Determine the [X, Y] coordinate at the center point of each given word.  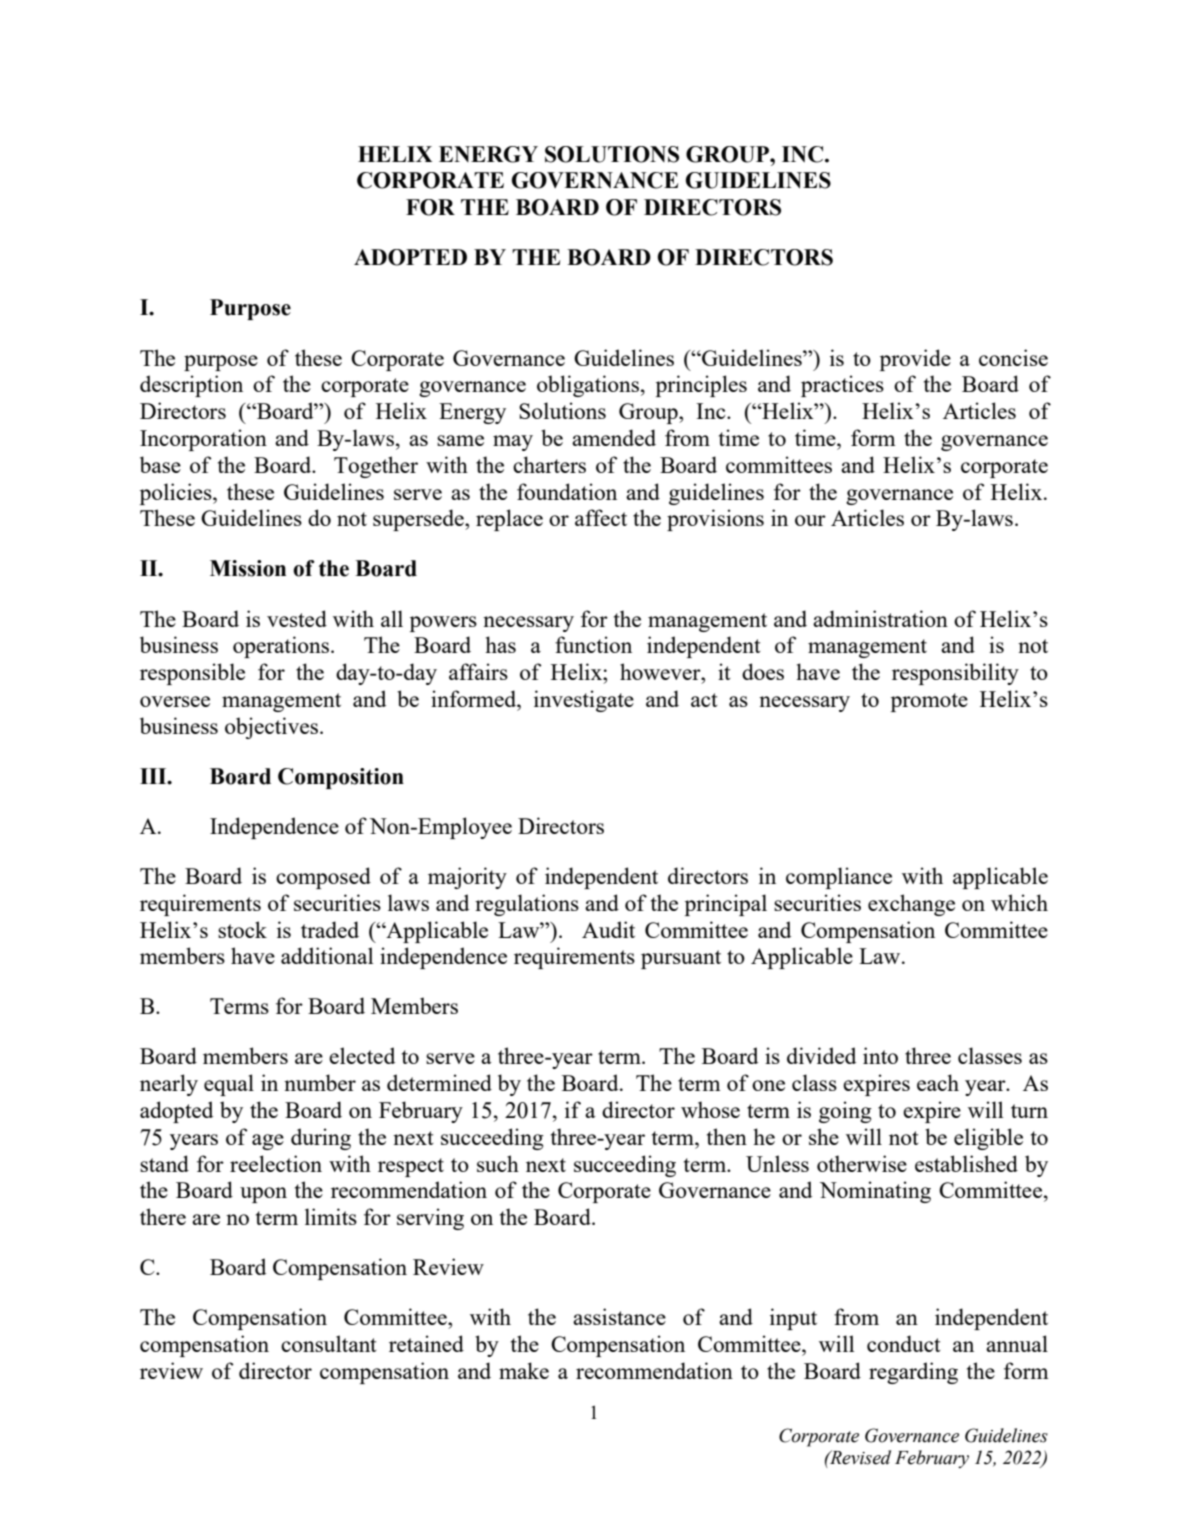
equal [229, 1085]
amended [614, 437]
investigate [584, 701]
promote [929, 702]
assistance [619, 1316]
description [191, 386]
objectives [271, 728]
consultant [329, 1343]
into [880, 1055]
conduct [904, 1343]
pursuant [681, 959]
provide [915, 360]
